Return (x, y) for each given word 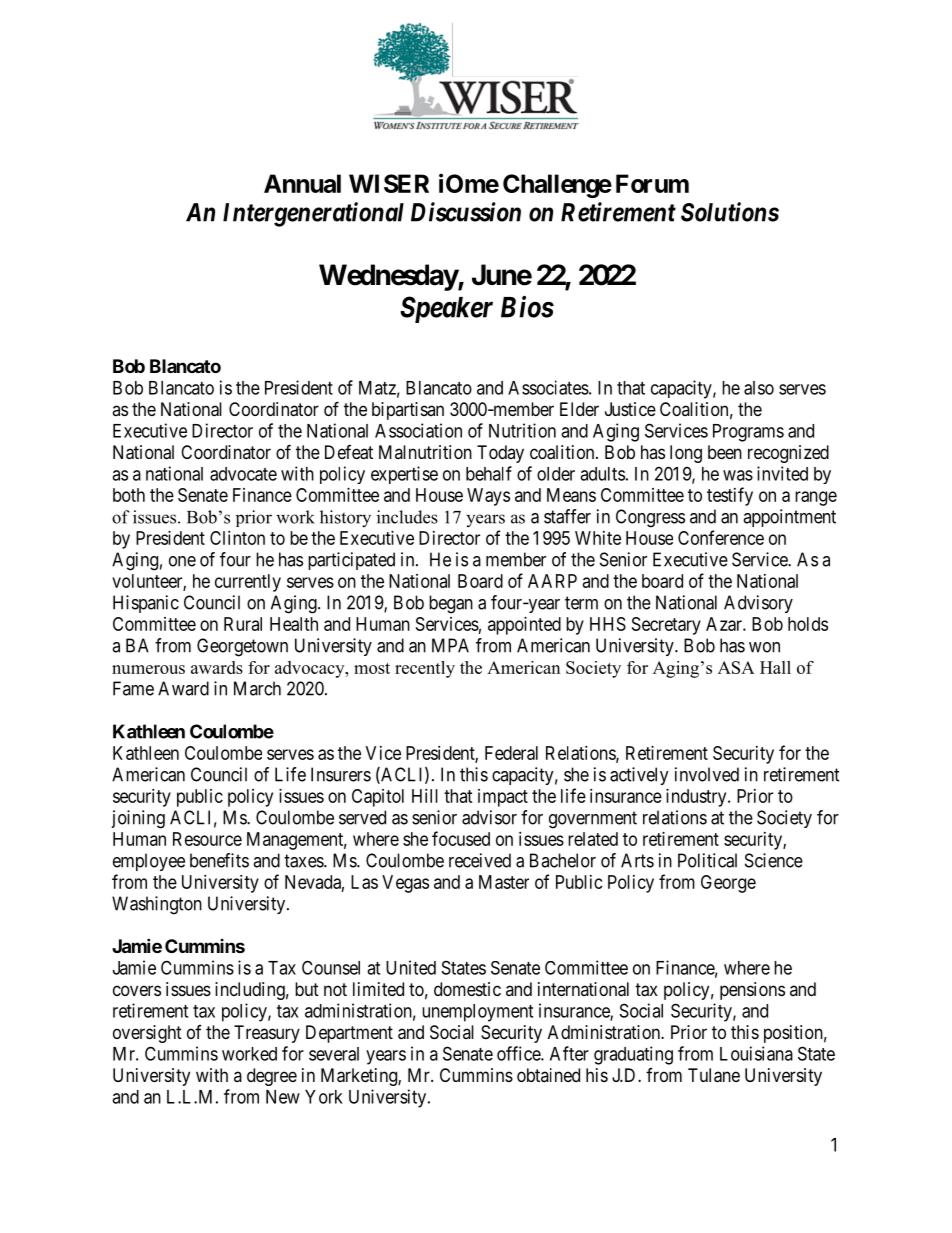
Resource (207, 839)
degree (272, 1077)
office (519, 1053)
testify (730, 496)
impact (503, 798)
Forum (652, 183)
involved (707, 774)
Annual (302, 183)
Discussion (466, 212)
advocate (243, 474)
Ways (488, 497)
